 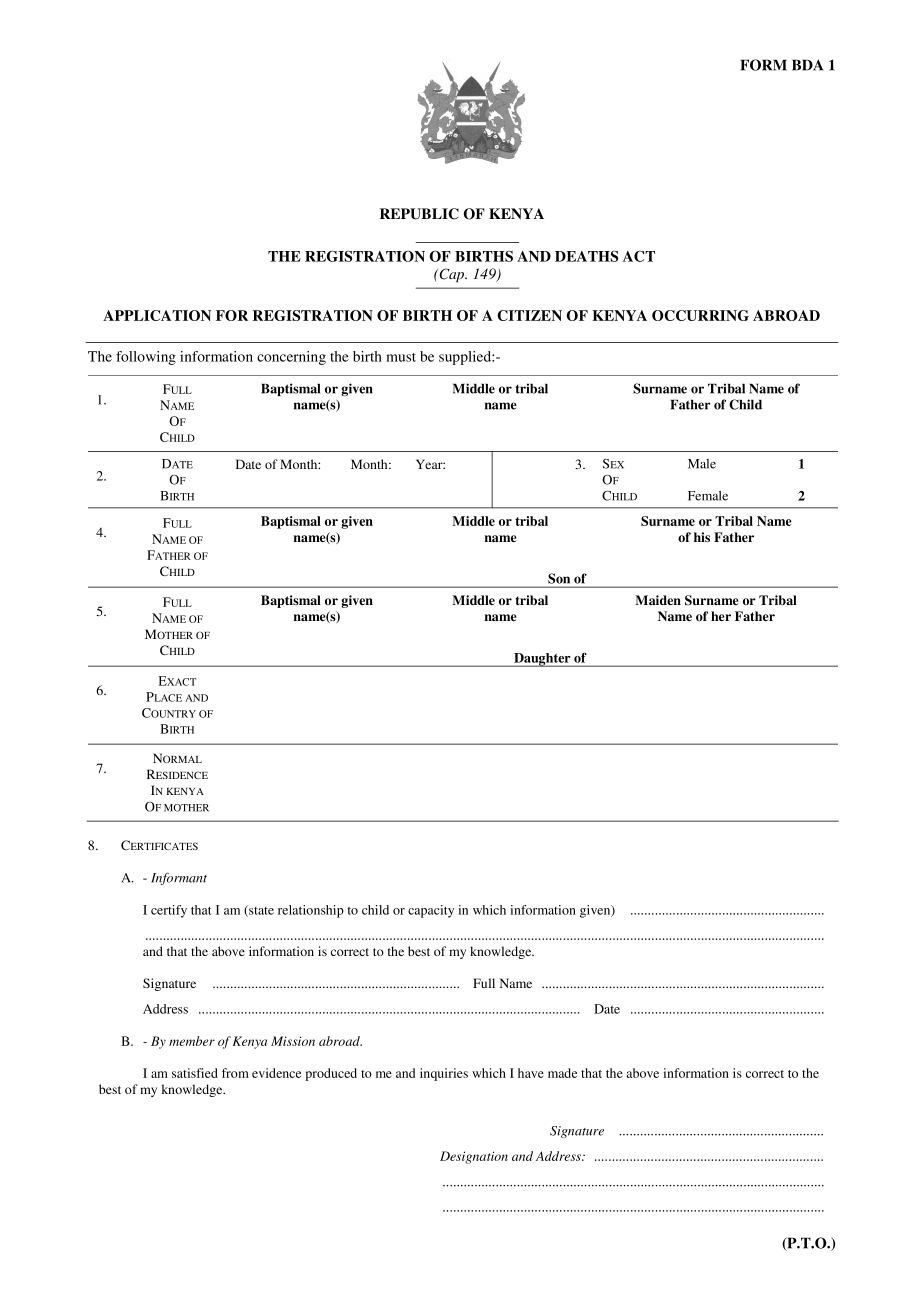 What do you see at coordinates (235, 1073) in the document?
I see `from` at bounding box center [235, 1073].
